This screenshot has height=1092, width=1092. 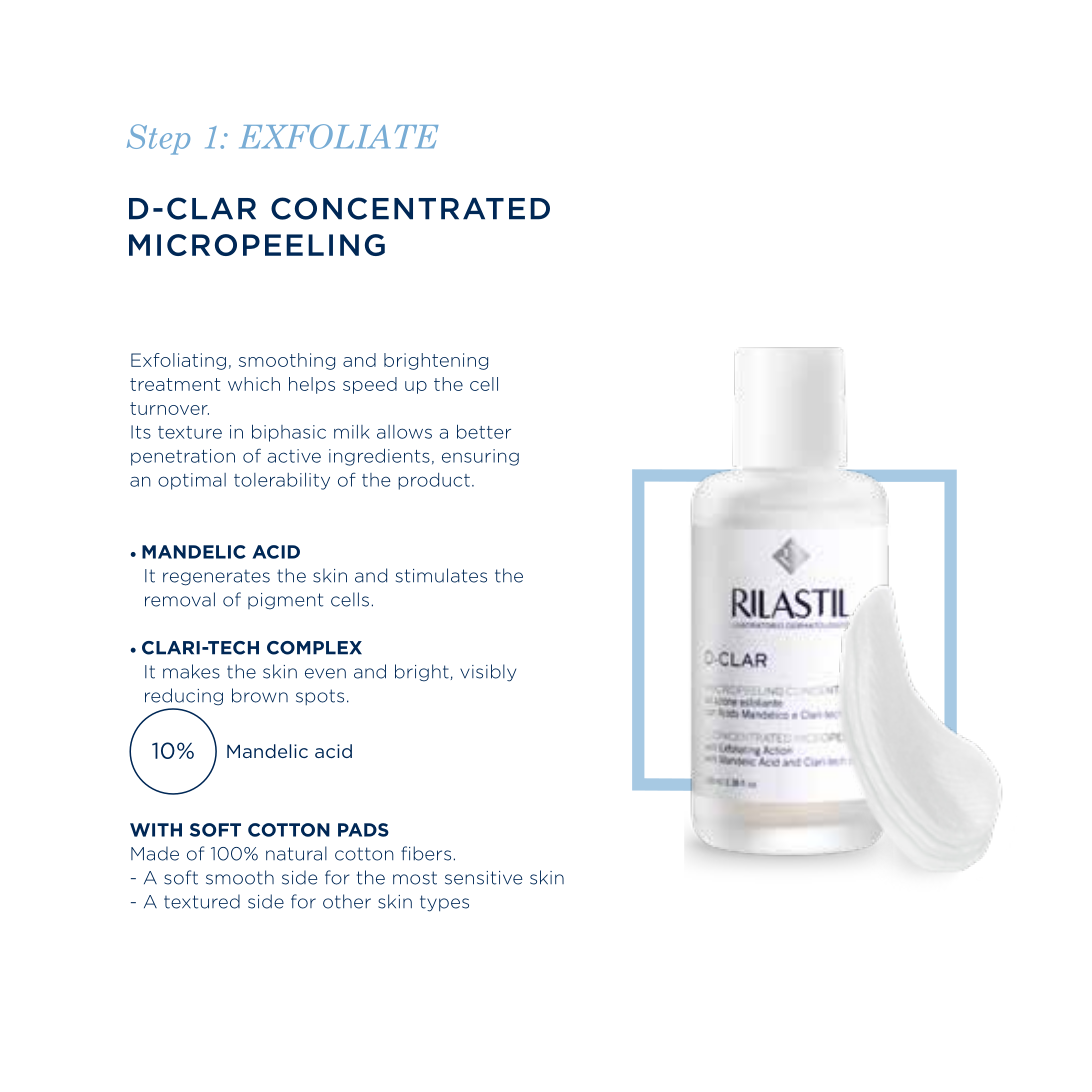 I want to click on CONCENTRATED, so click(x=410, y=208).
